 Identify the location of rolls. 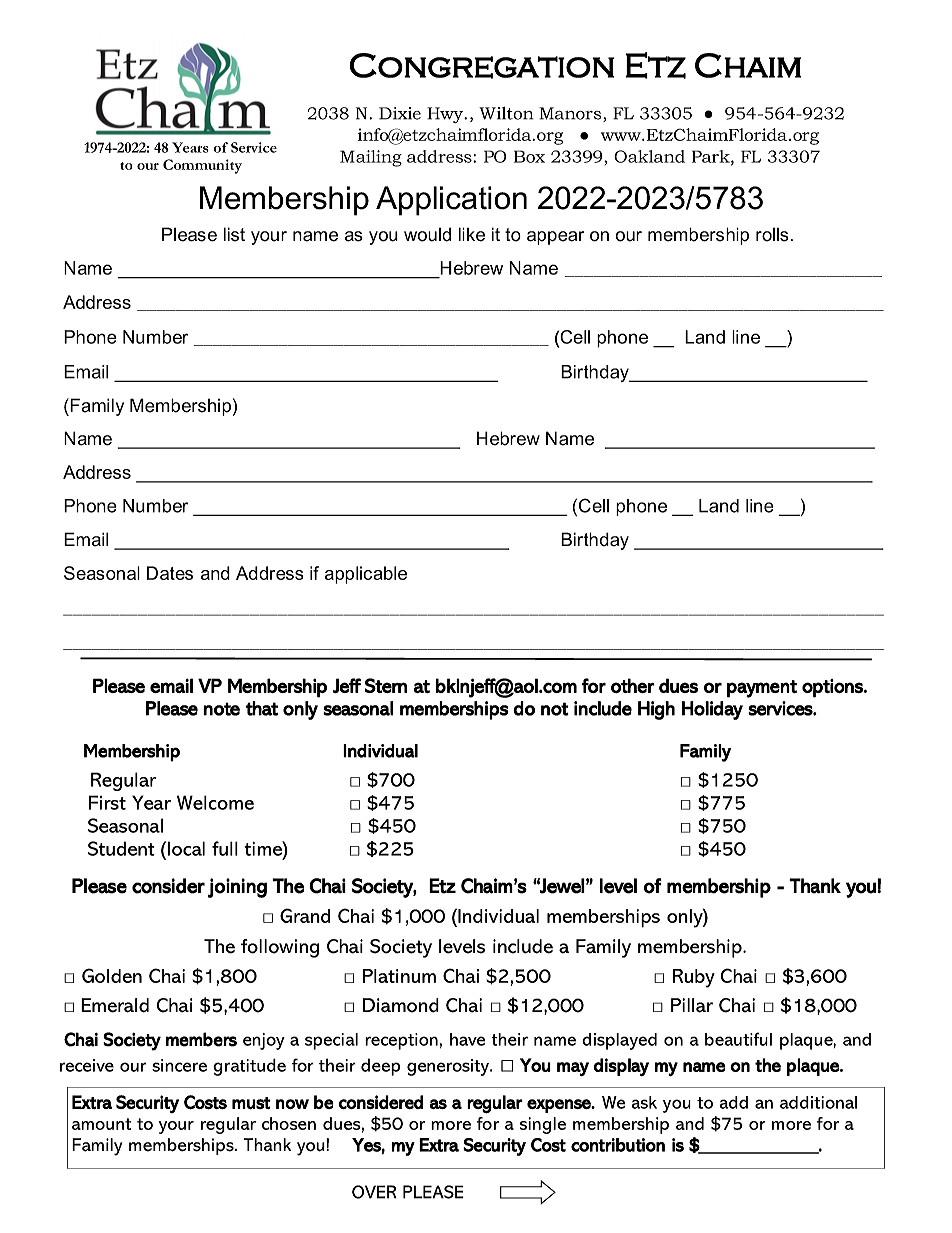
(772, 235).
